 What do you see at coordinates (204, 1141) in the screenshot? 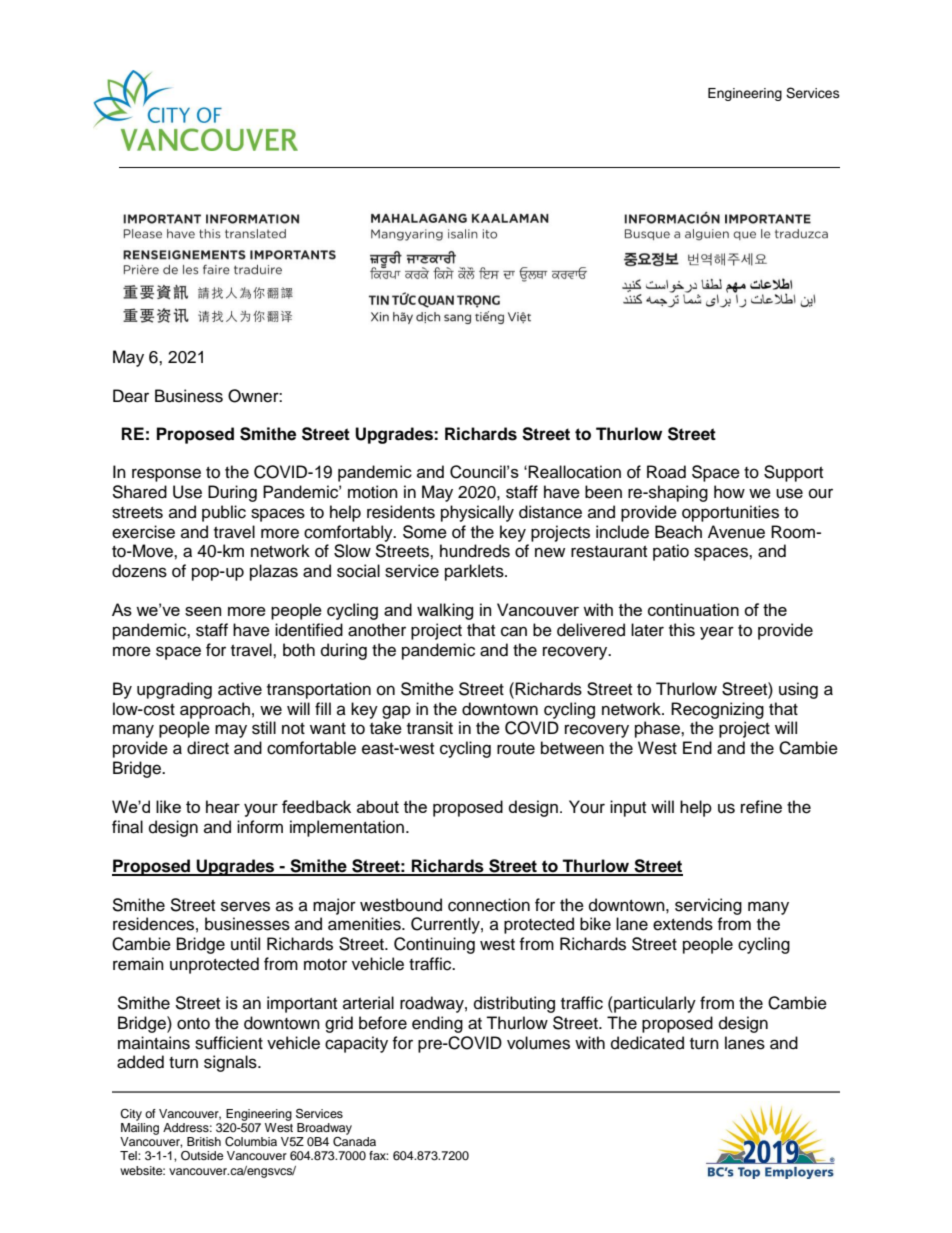
I see `British` at bounding box center [204, 1141].
